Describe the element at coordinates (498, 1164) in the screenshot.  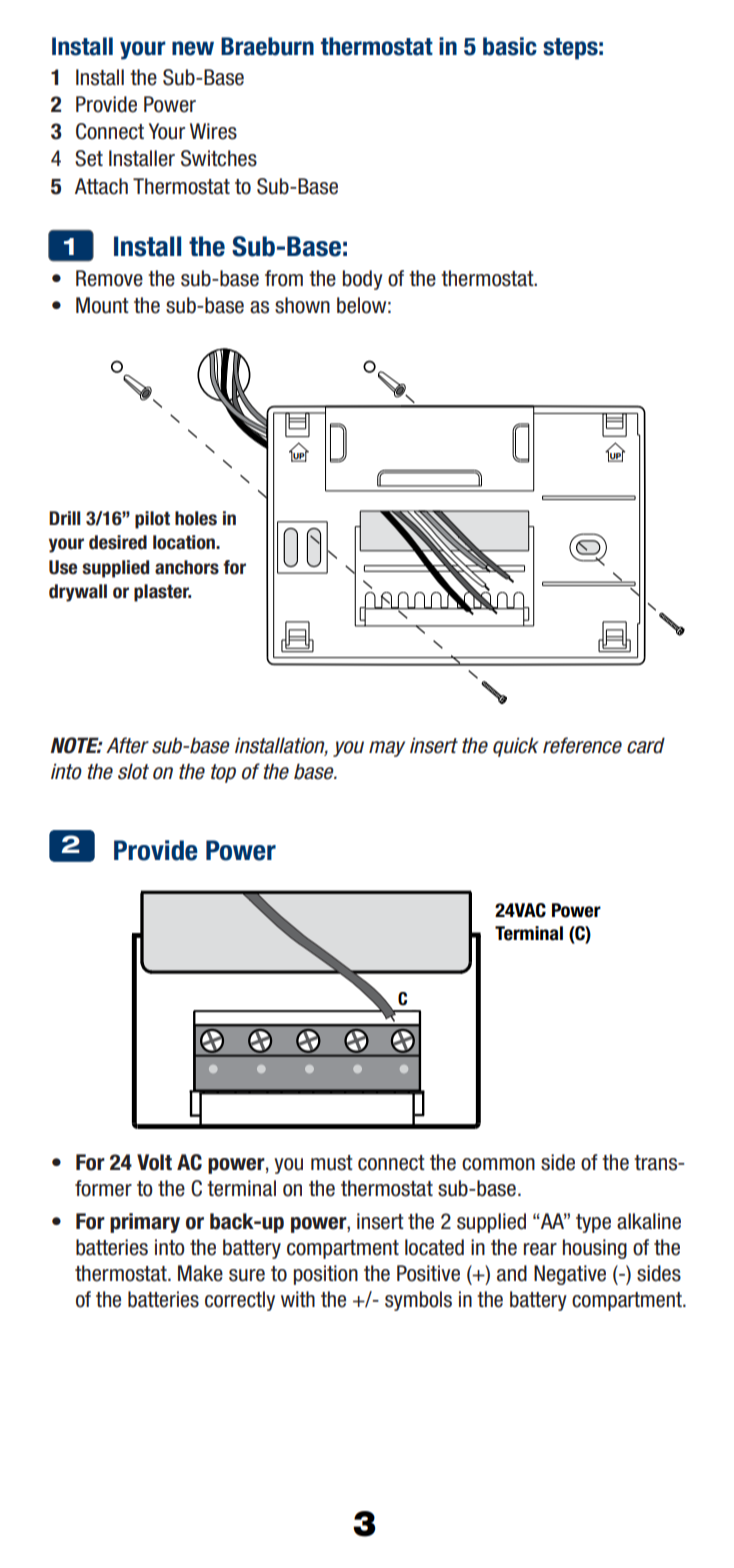
I see `common` at that location.
